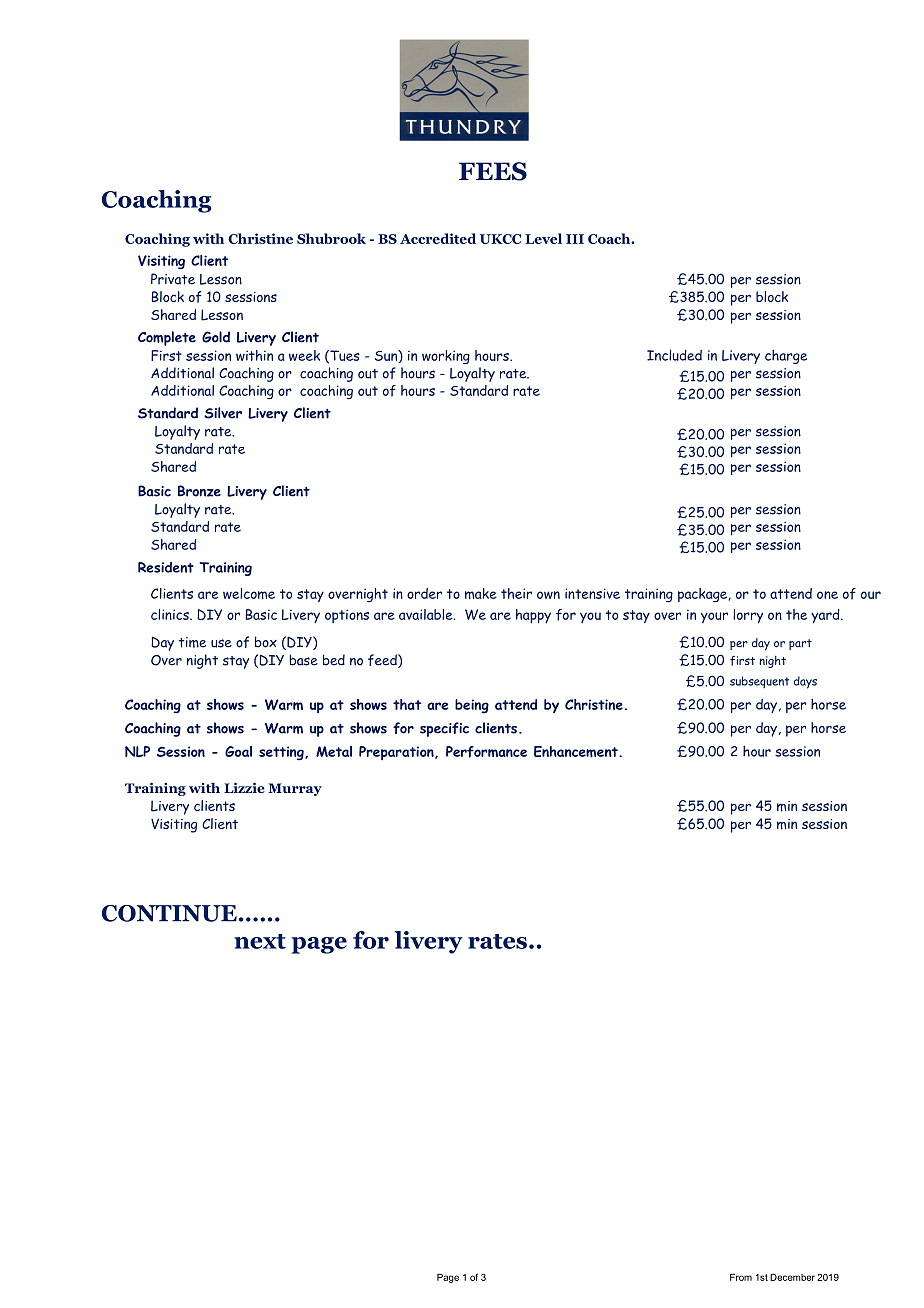  What do you see at coordinates (223, 413) in the page?
I see `Silver` at bounding box center [223, 413].
